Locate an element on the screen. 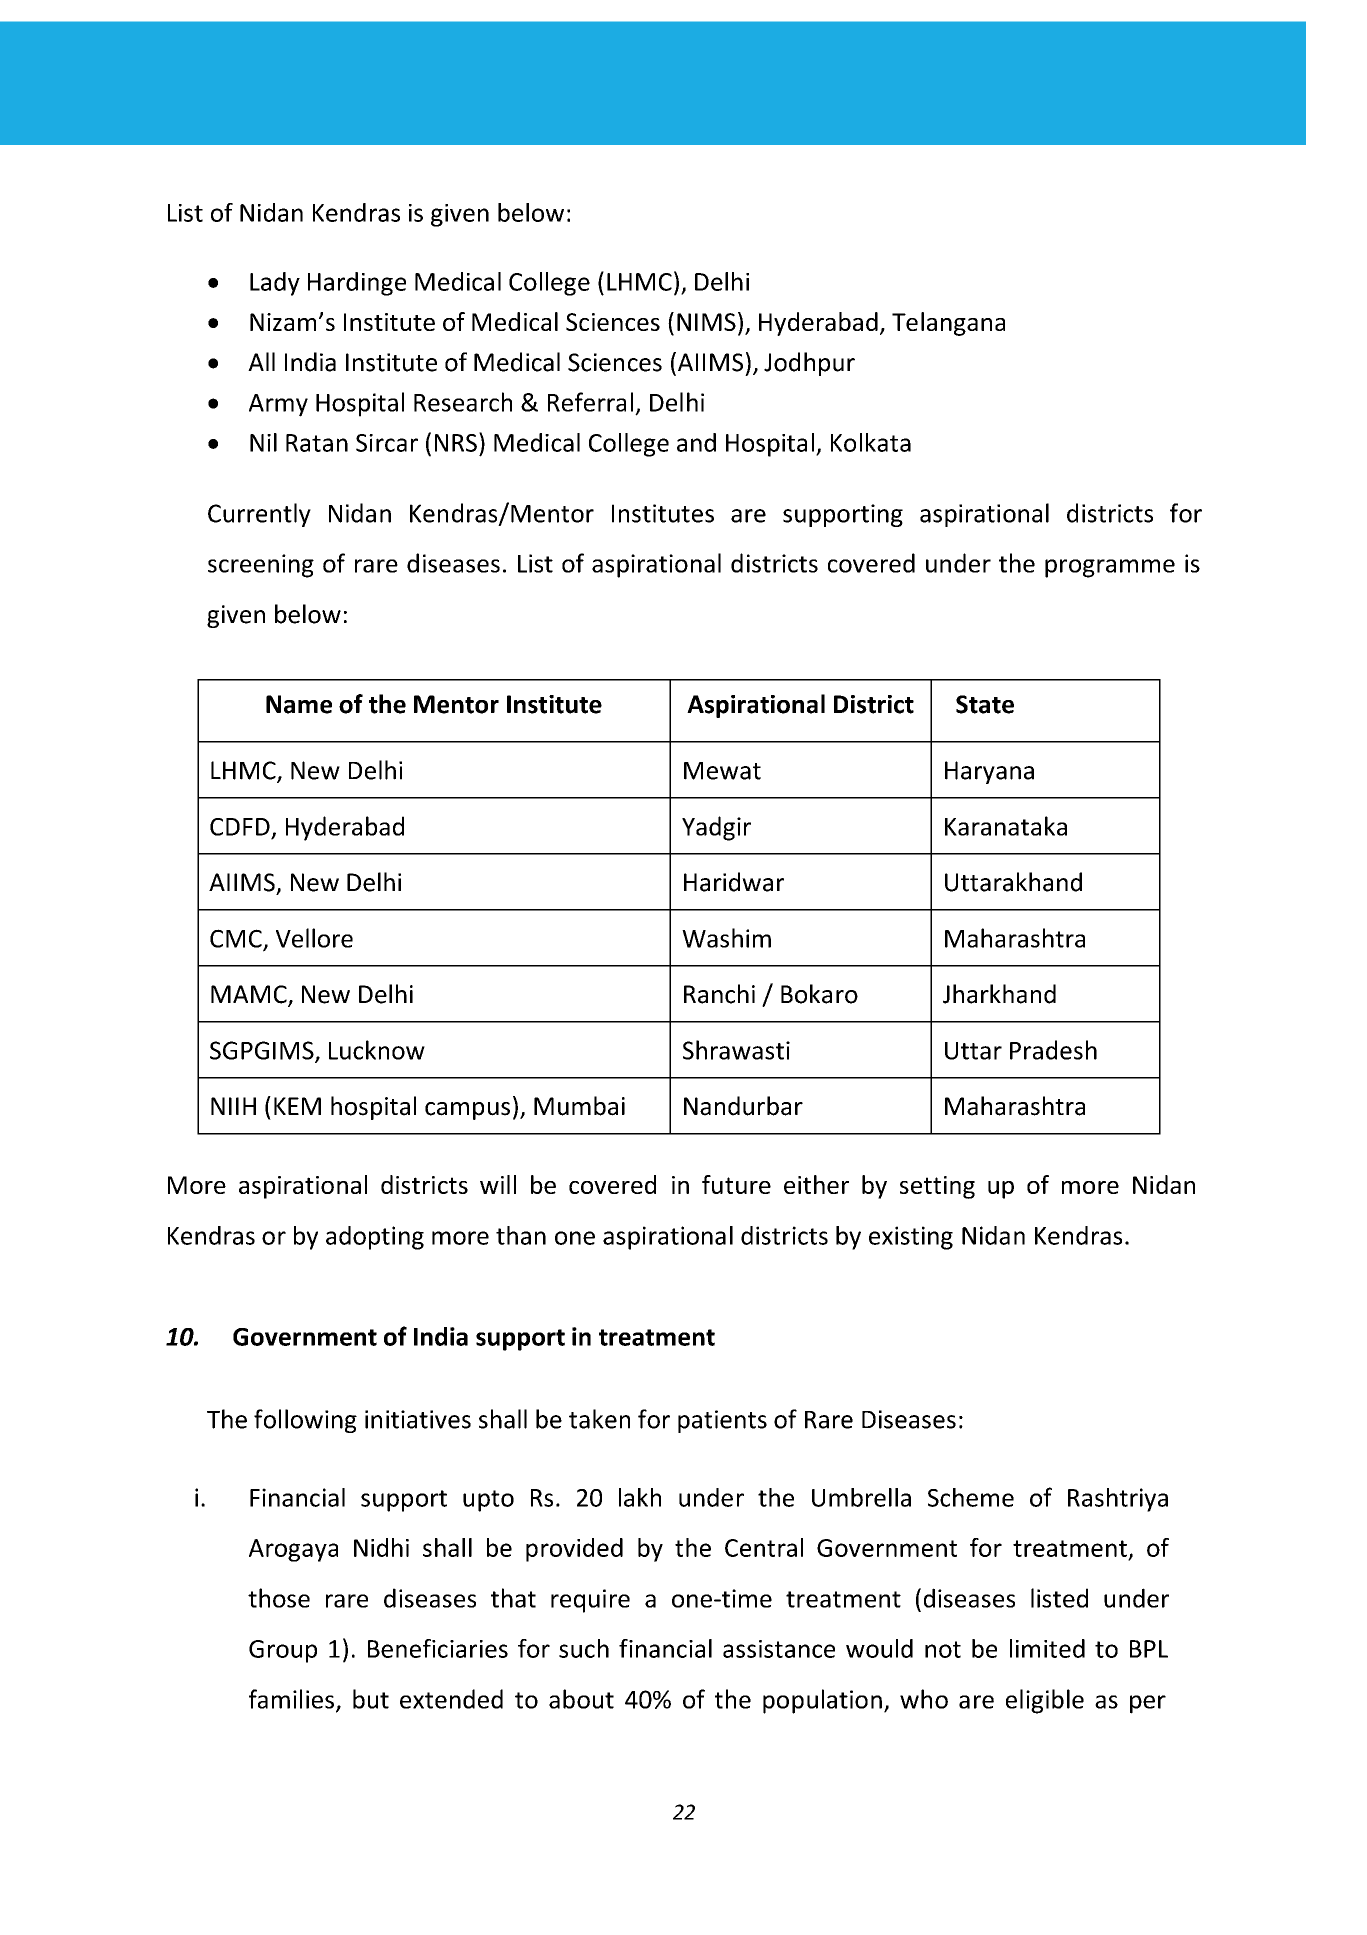 This screenshot has height=1935, width=1367. limited is located at coordinates (1047, 1648).
